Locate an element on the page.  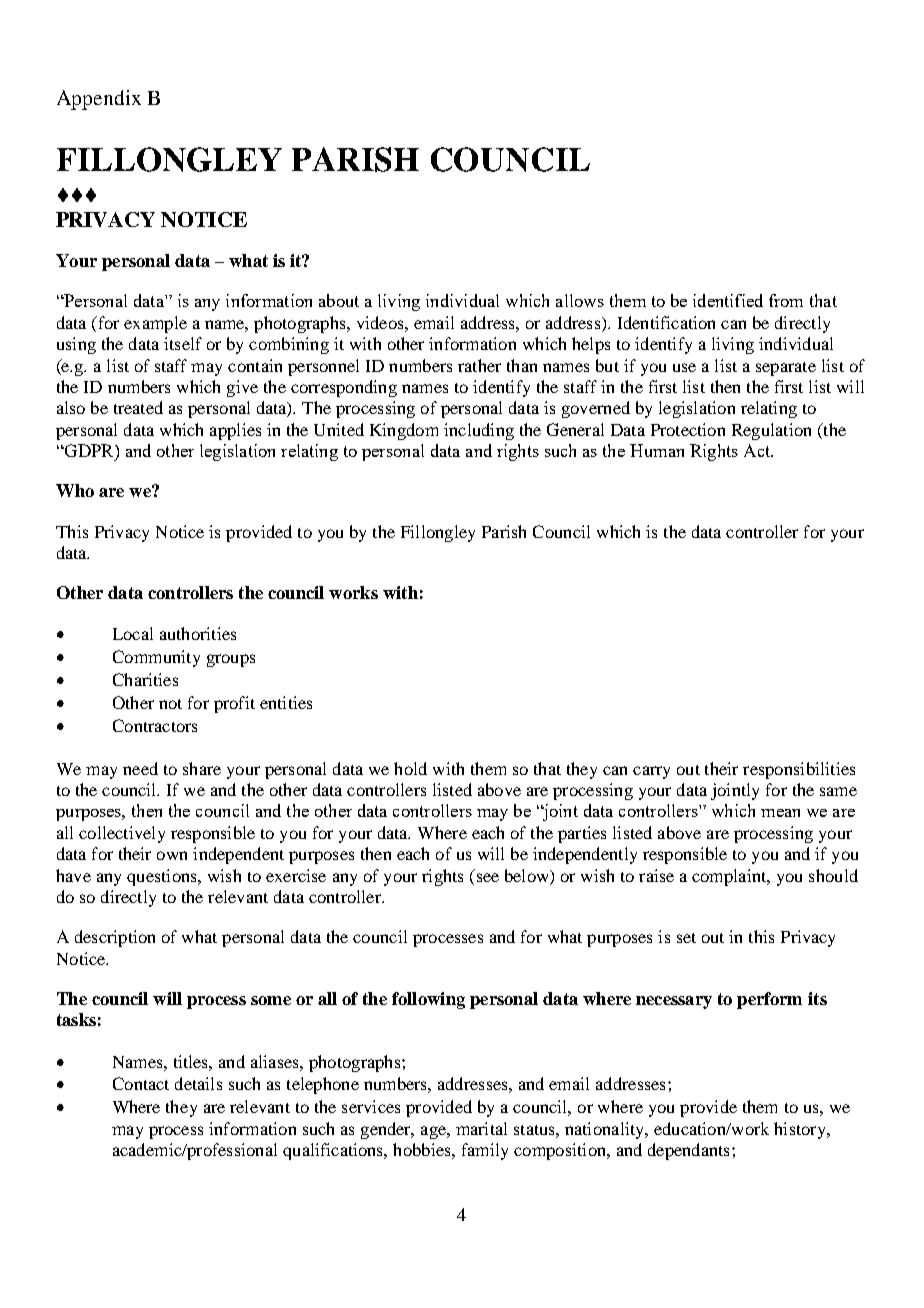
marital is located at coordinates (481, 1128).
